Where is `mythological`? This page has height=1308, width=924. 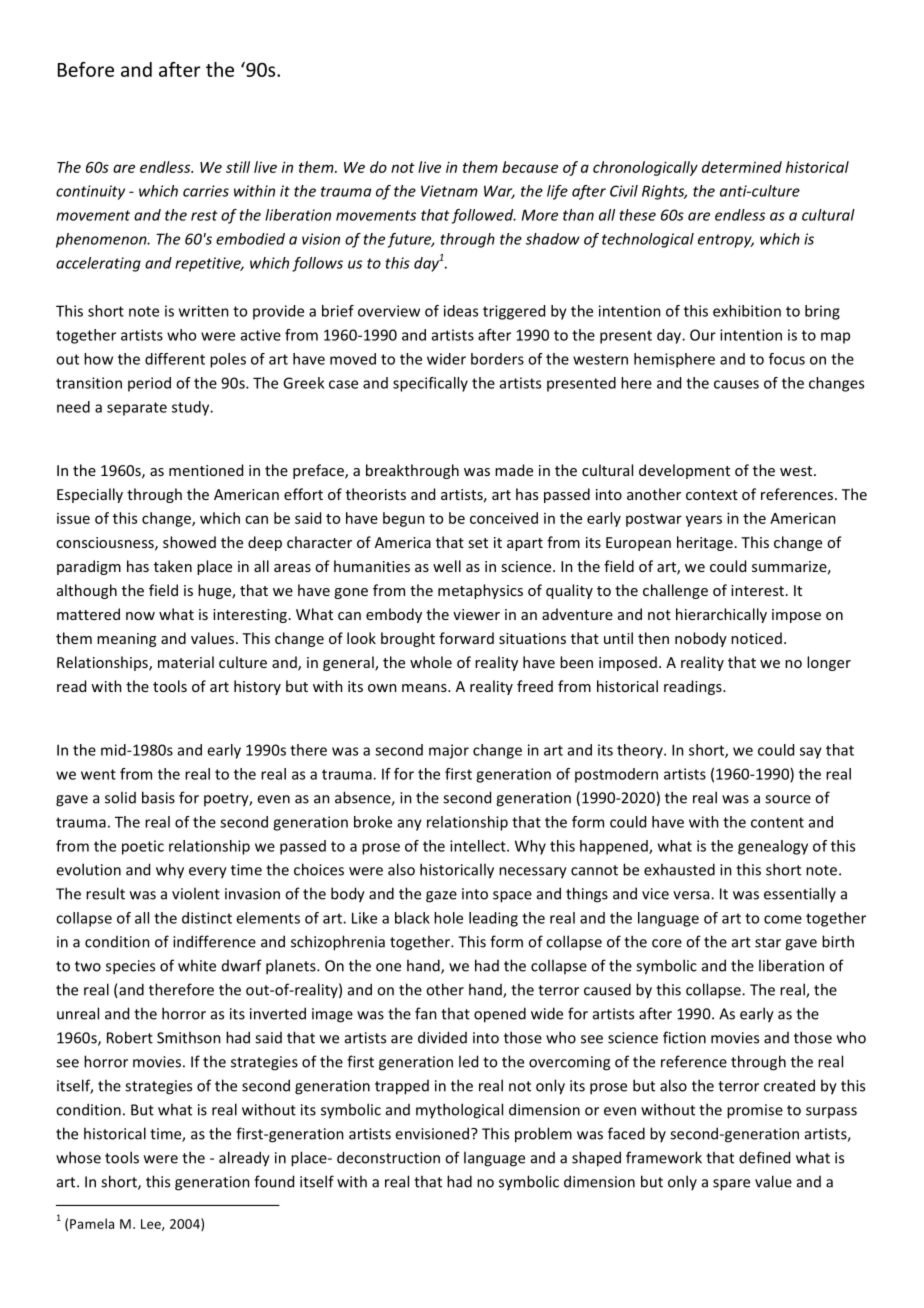 mythological is located at coordinates (459, 1111).
